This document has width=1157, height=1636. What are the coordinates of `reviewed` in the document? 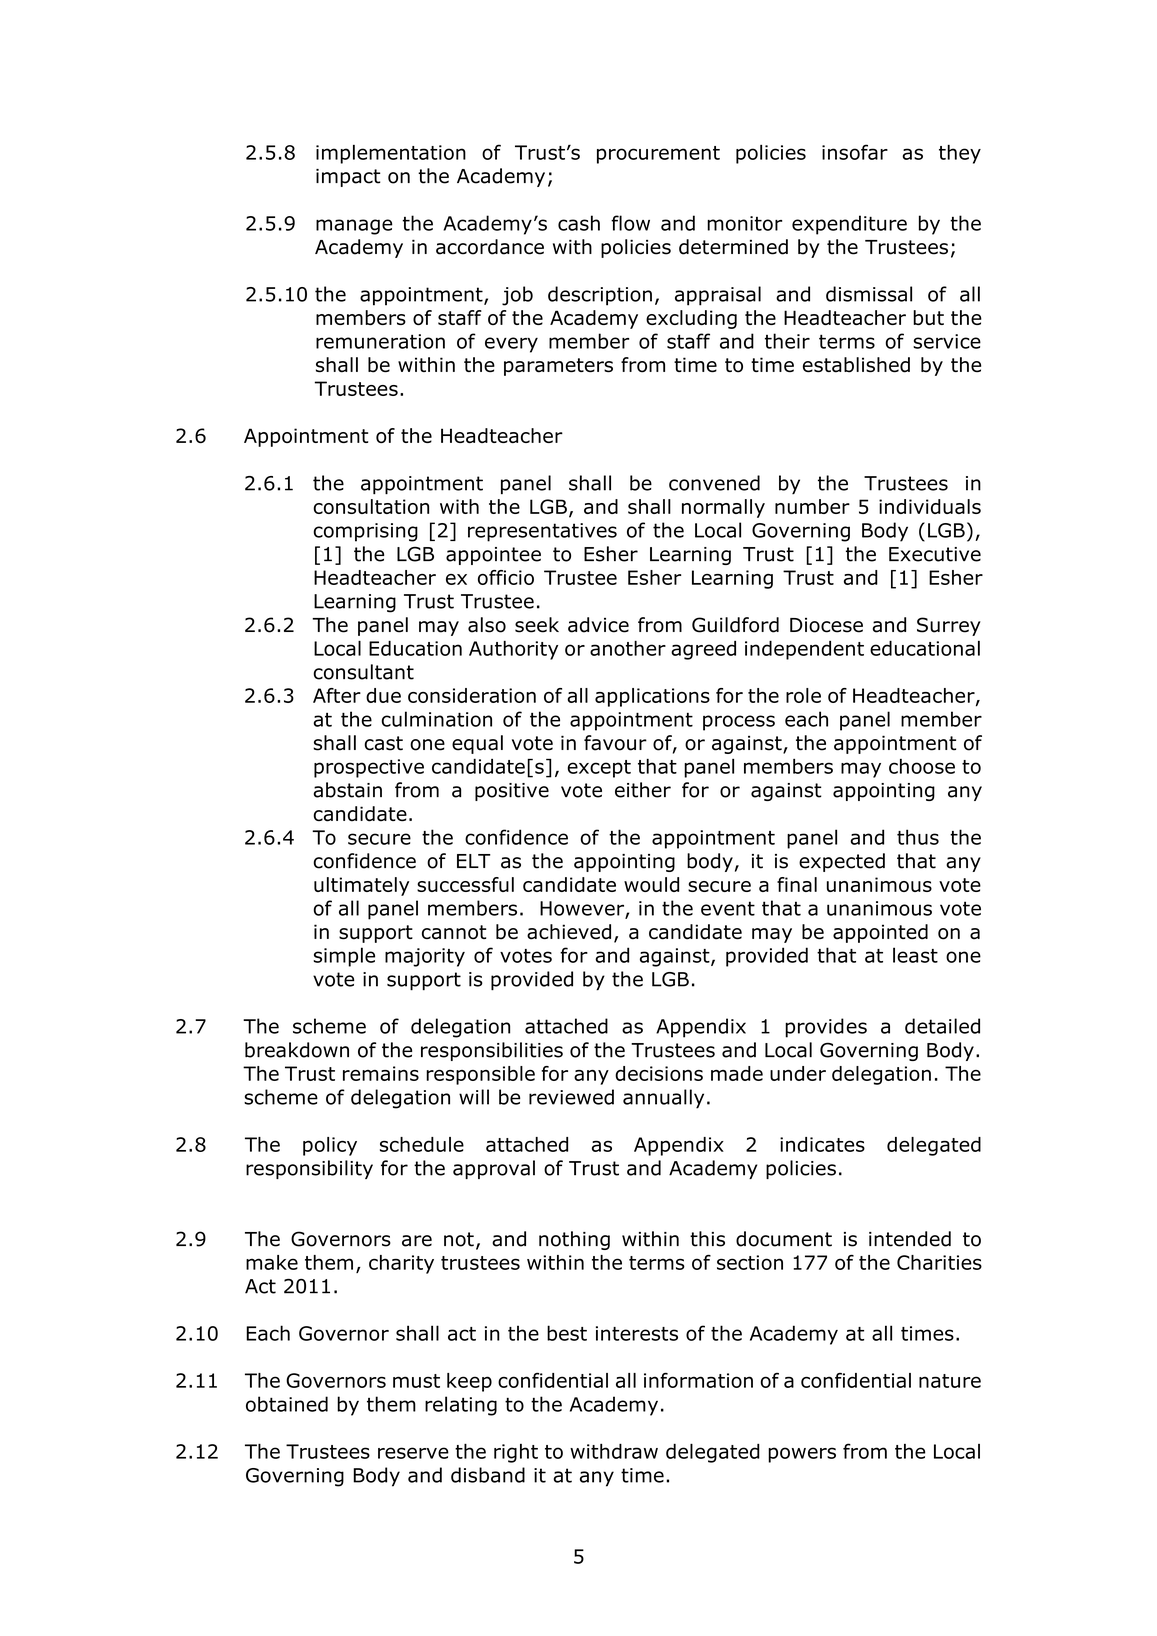 It's located at (571, 1097).
